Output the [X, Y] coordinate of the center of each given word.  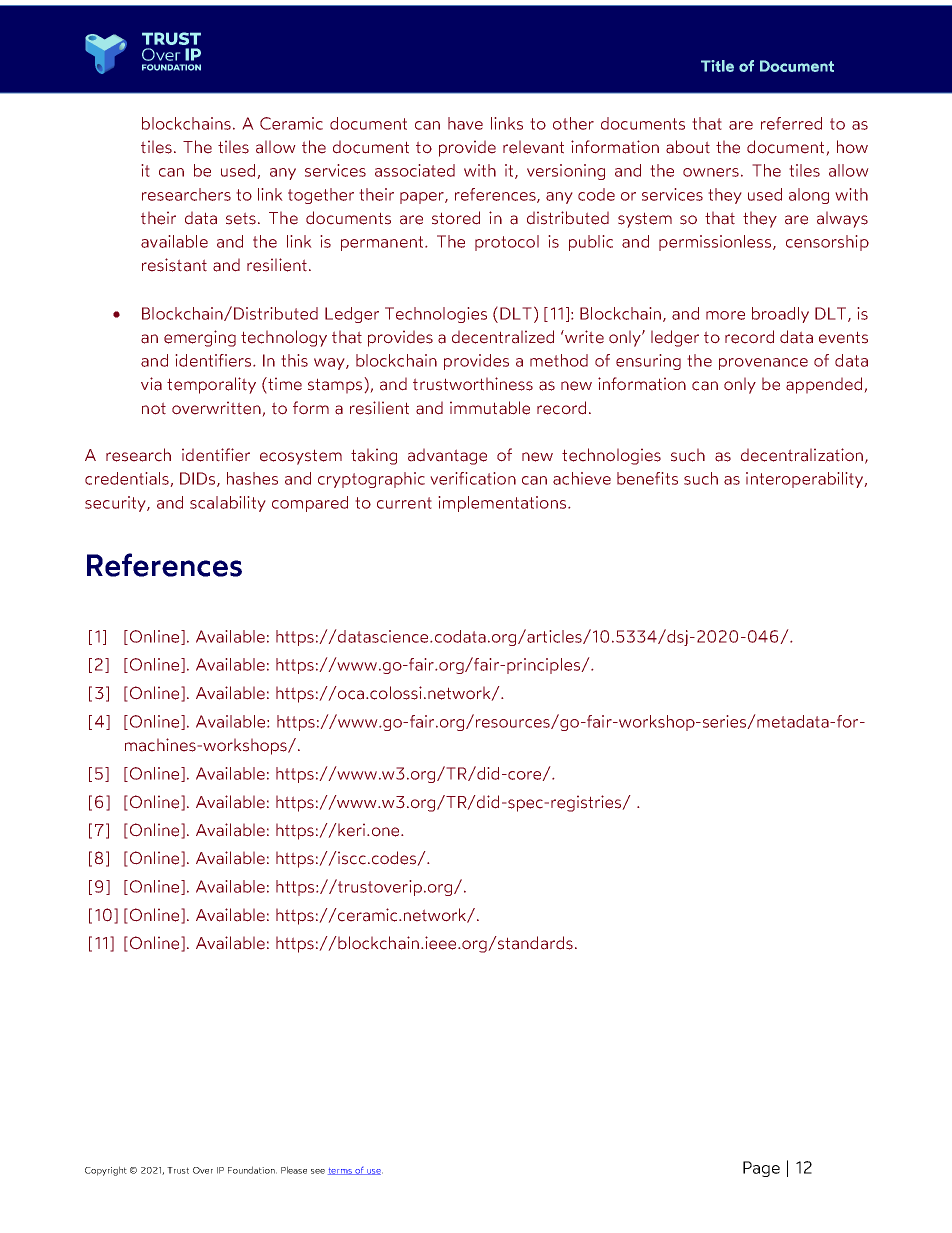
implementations [502, 504]
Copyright [106, 1171]
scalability [228, 504]
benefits [647, 478]
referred [791, 123]
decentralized [503, 337]
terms [341, 1171]
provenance [763, 364]
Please [294, 1170]
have [465, 123]
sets [241, 218]
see [318, 1171]
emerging [200, 338]
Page [761, 1169]
